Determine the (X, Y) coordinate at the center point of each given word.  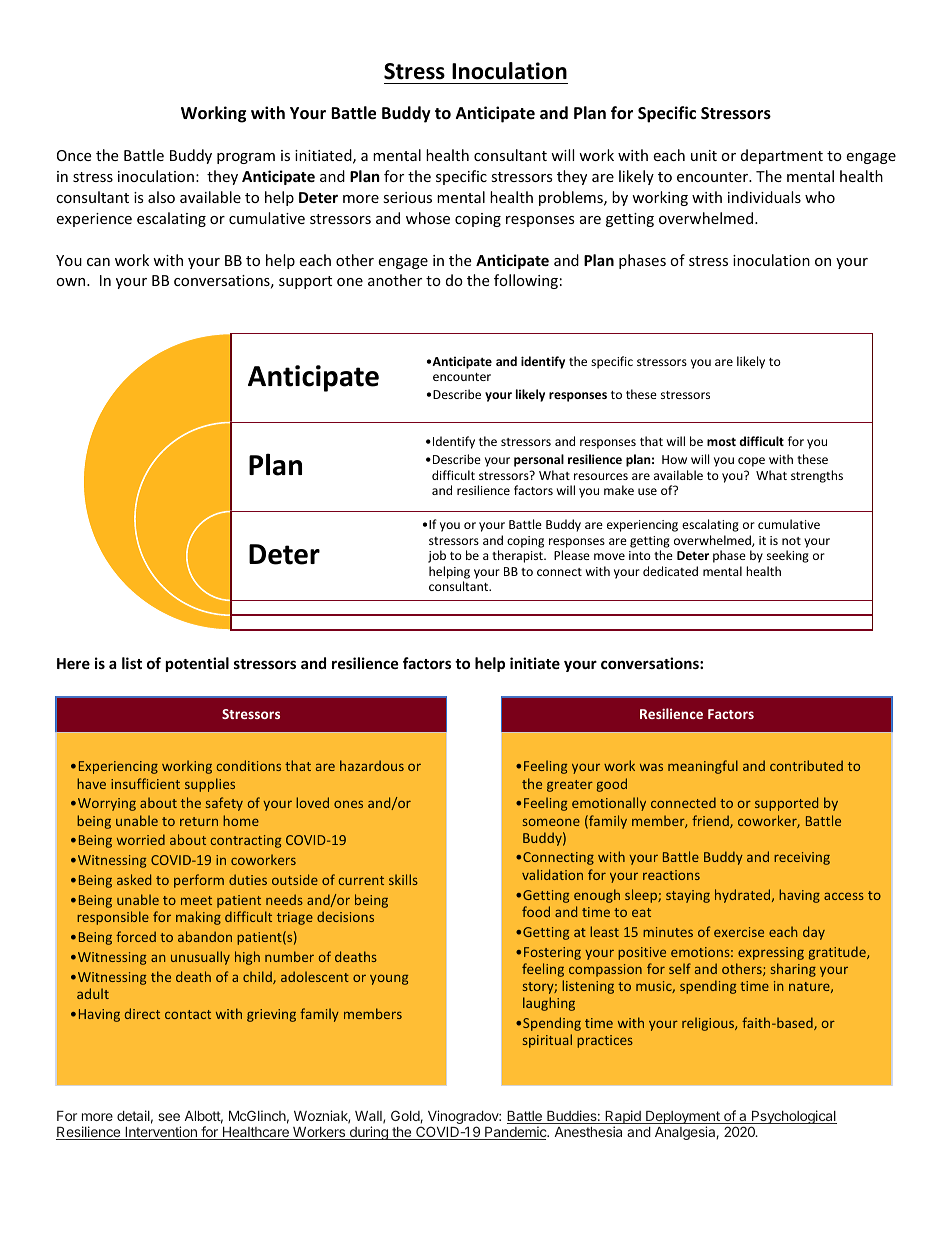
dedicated (670, 571)
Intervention (161, 1133)
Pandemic (516, 1133)
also (161, 197)
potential (197, 664)
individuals (764, 197)
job (437, 556)
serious (407, 197)
